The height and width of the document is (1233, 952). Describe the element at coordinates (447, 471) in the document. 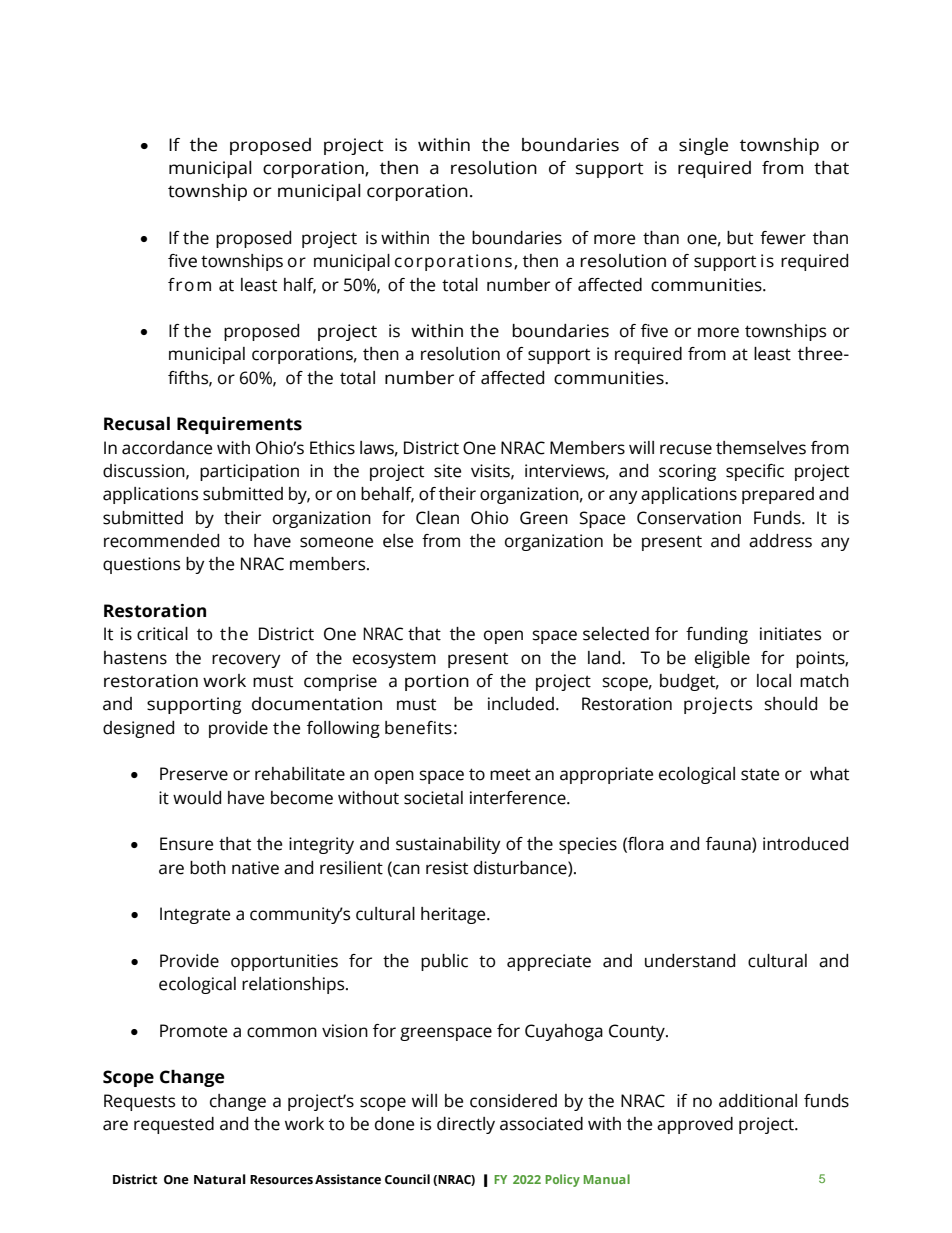

I see `site` at that location.
